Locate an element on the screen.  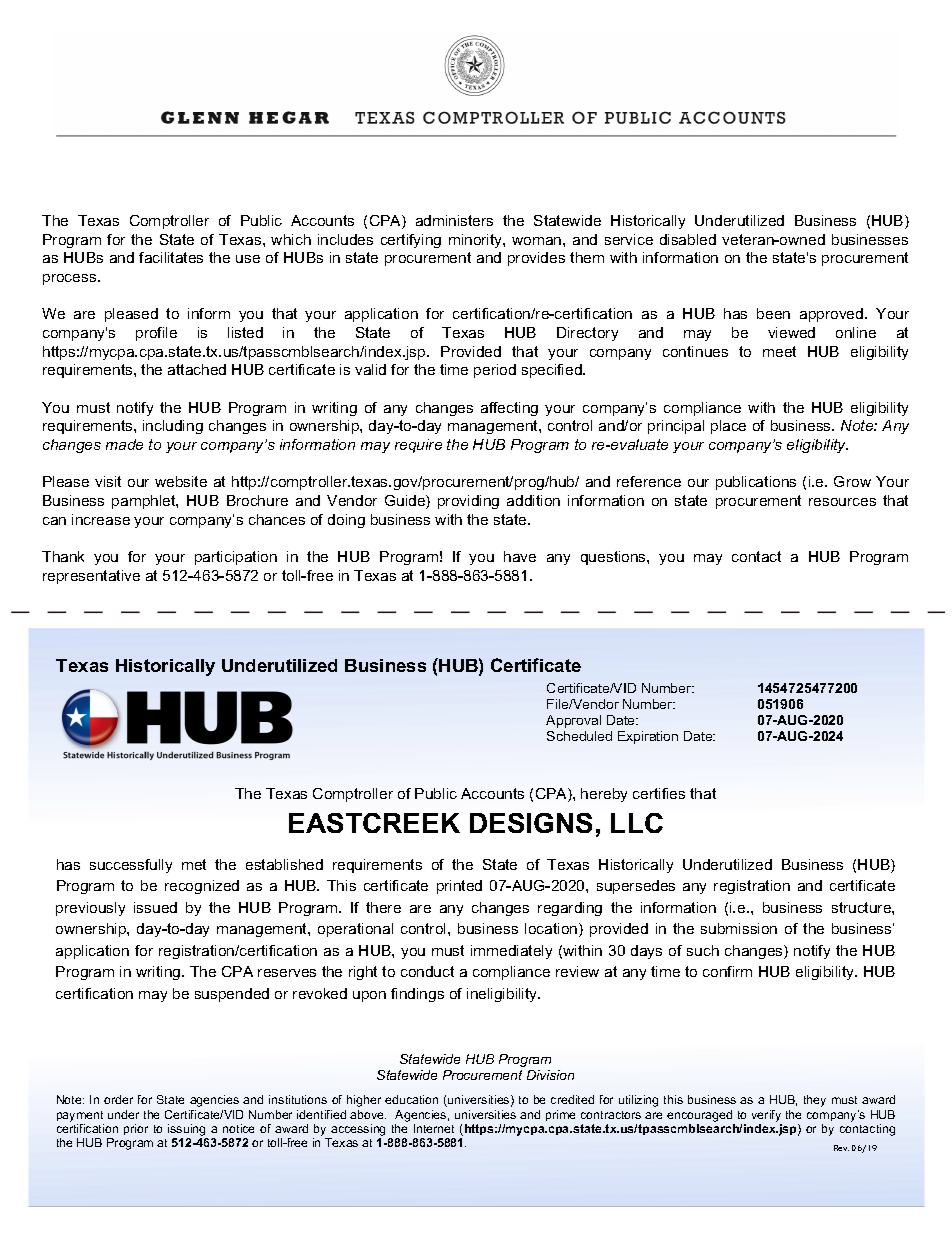
increase is located at coordinates (101, 519).
